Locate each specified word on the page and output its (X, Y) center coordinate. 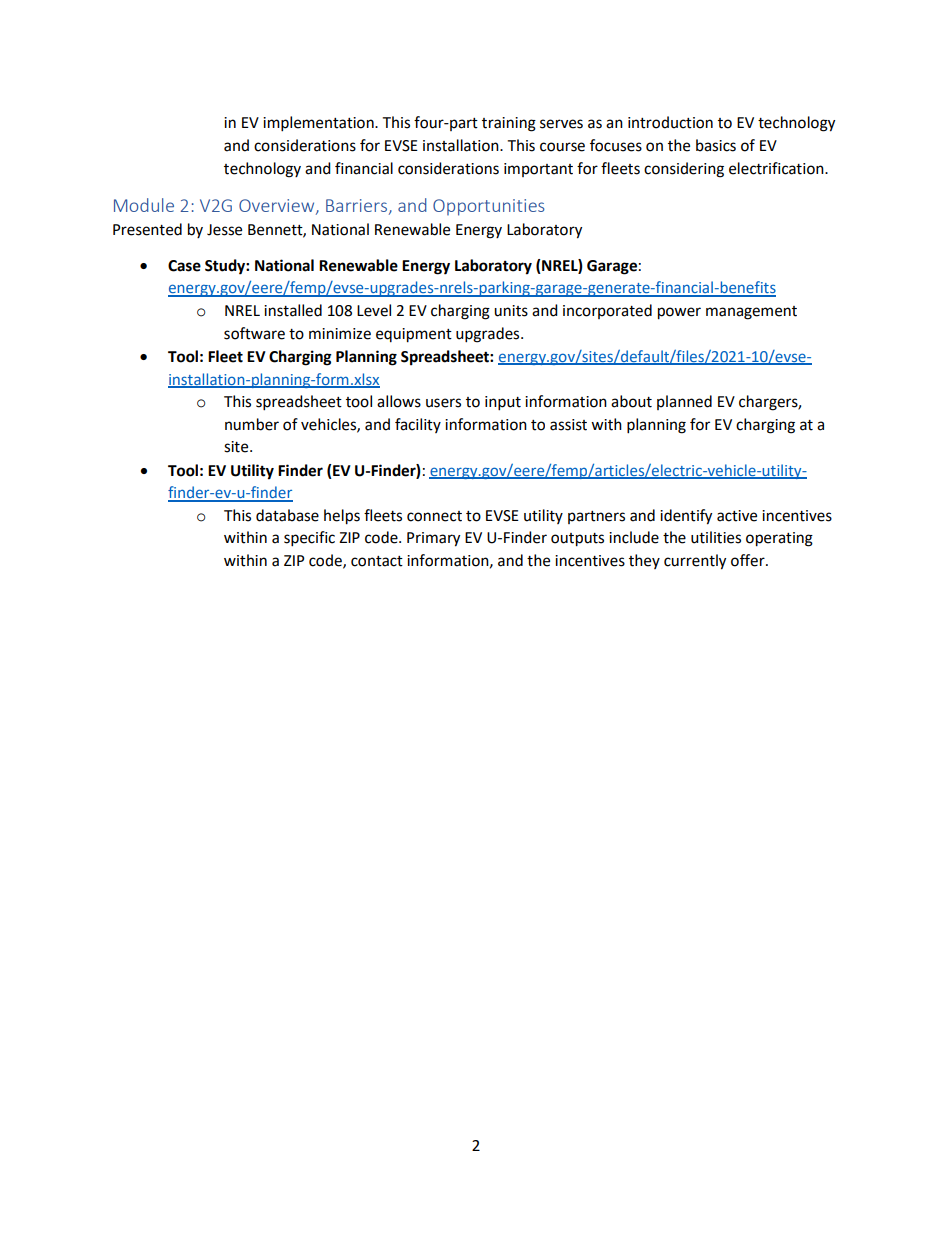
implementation (319, 124)
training (509, 124)
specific (309, 539)
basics (716, 145)
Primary (433, 539)
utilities (716, 537)
